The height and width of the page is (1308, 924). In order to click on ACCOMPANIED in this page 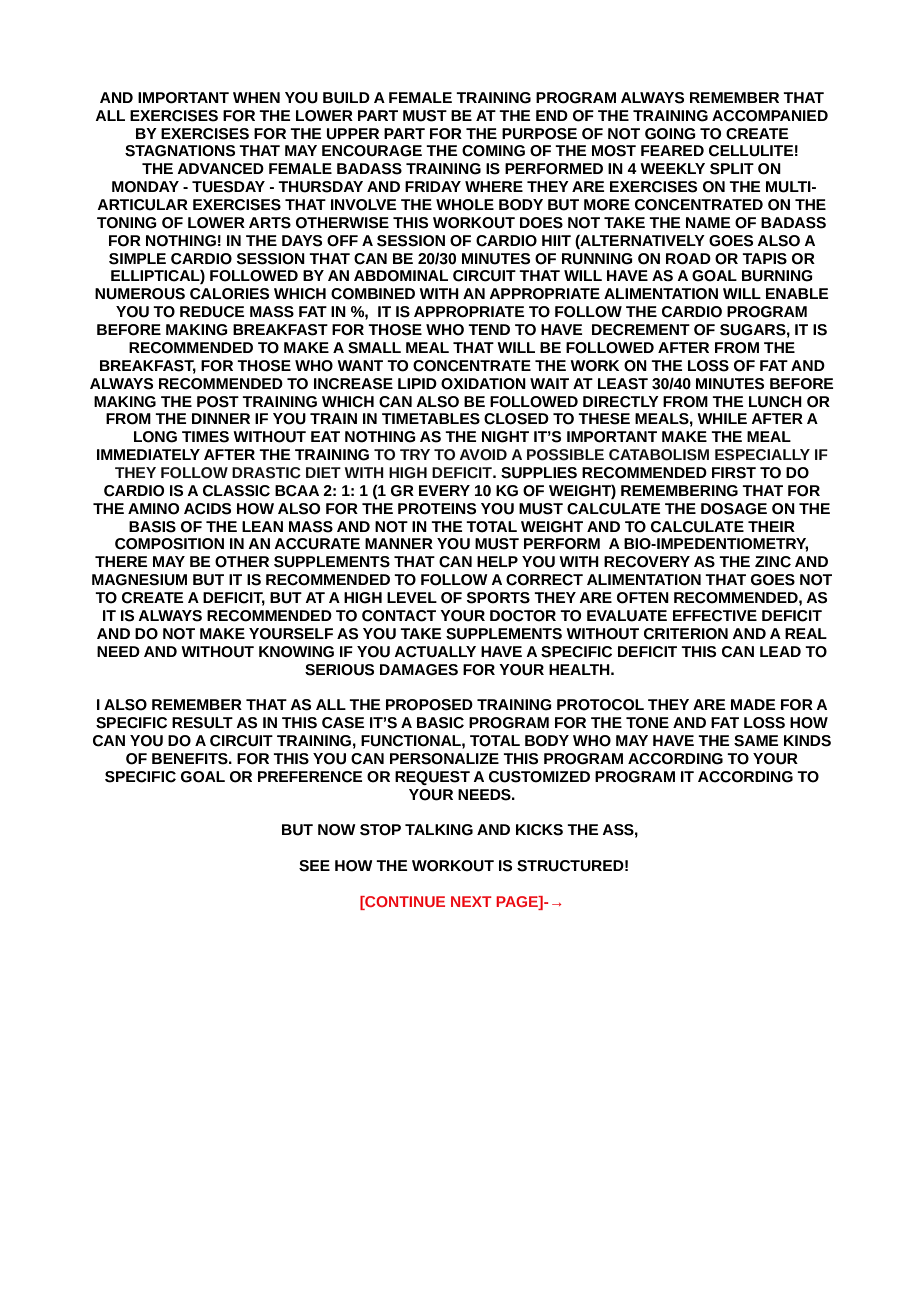, I will do `click(770, 116)`.
